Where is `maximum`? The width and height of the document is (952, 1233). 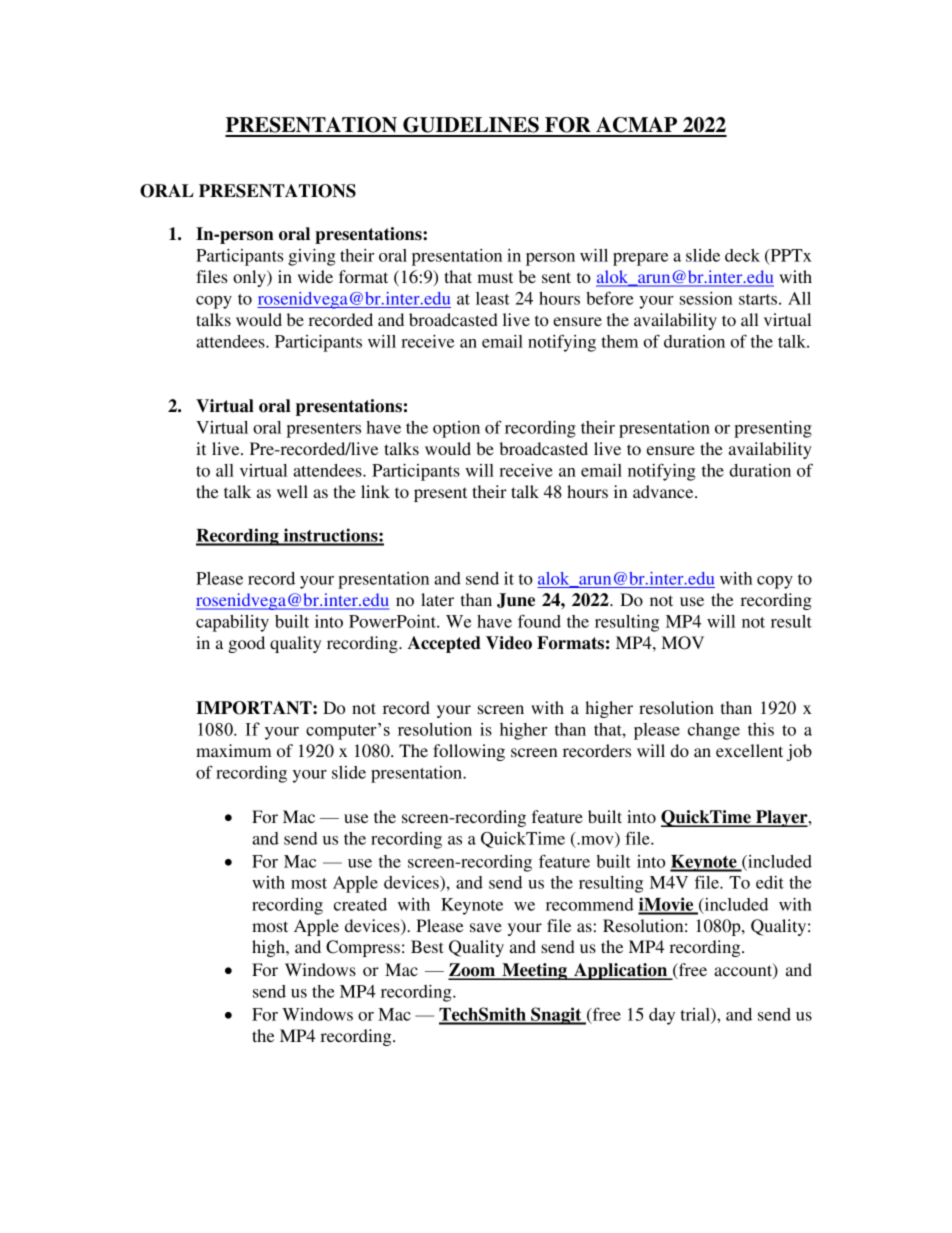 maximum is located at coordinates (233, 750).
